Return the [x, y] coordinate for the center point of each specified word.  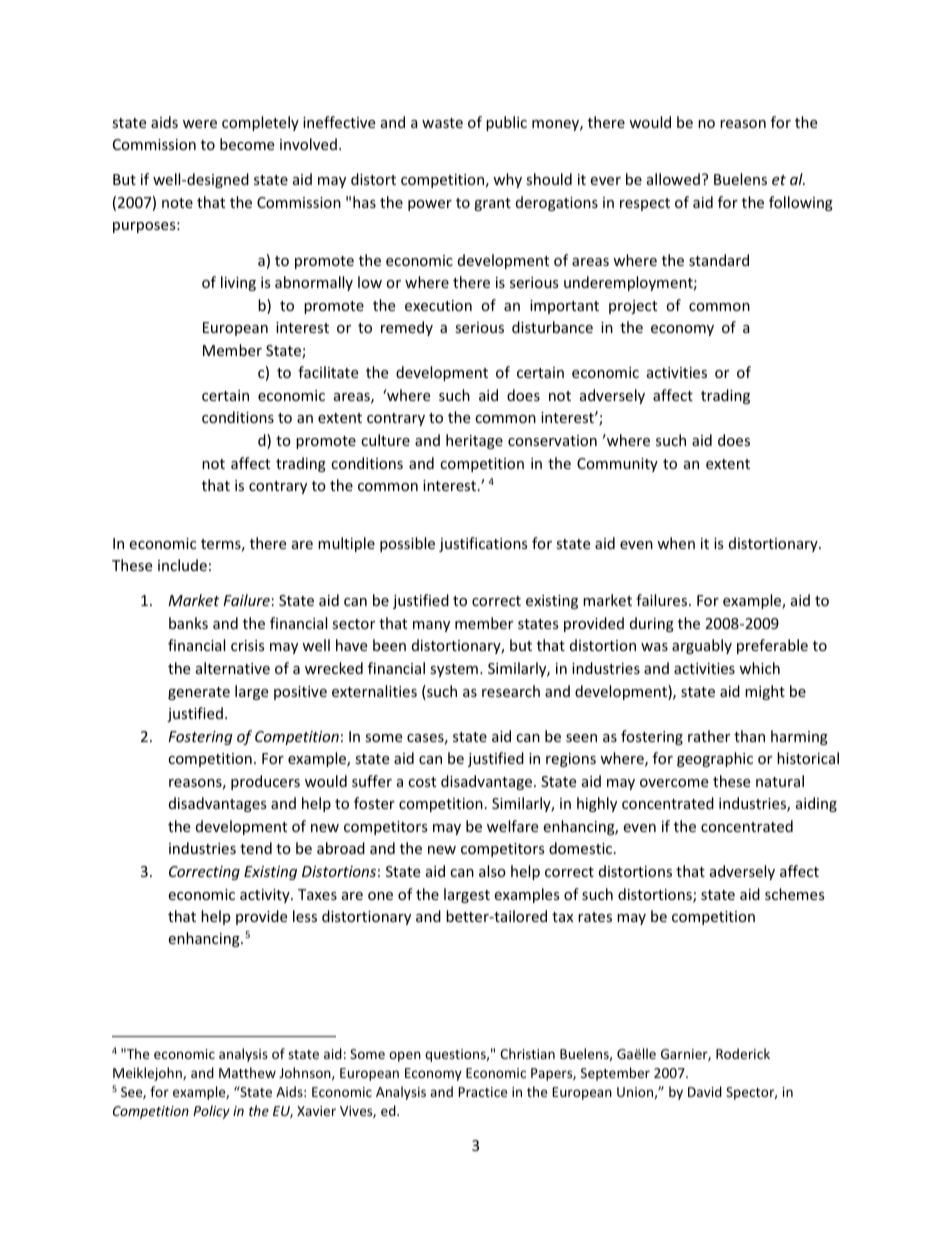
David [705, 1091]
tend [256, 848]
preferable [772, 646]
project [633, 307]
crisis [248, 645]
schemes [795, 894]
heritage [474, 441]
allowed [673, 179]
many [431, 626]
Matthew [247, 1072]
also [492, 871]
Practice [482, 1092]
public [506, 123]
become [247, 144]
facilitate [328, 372]
